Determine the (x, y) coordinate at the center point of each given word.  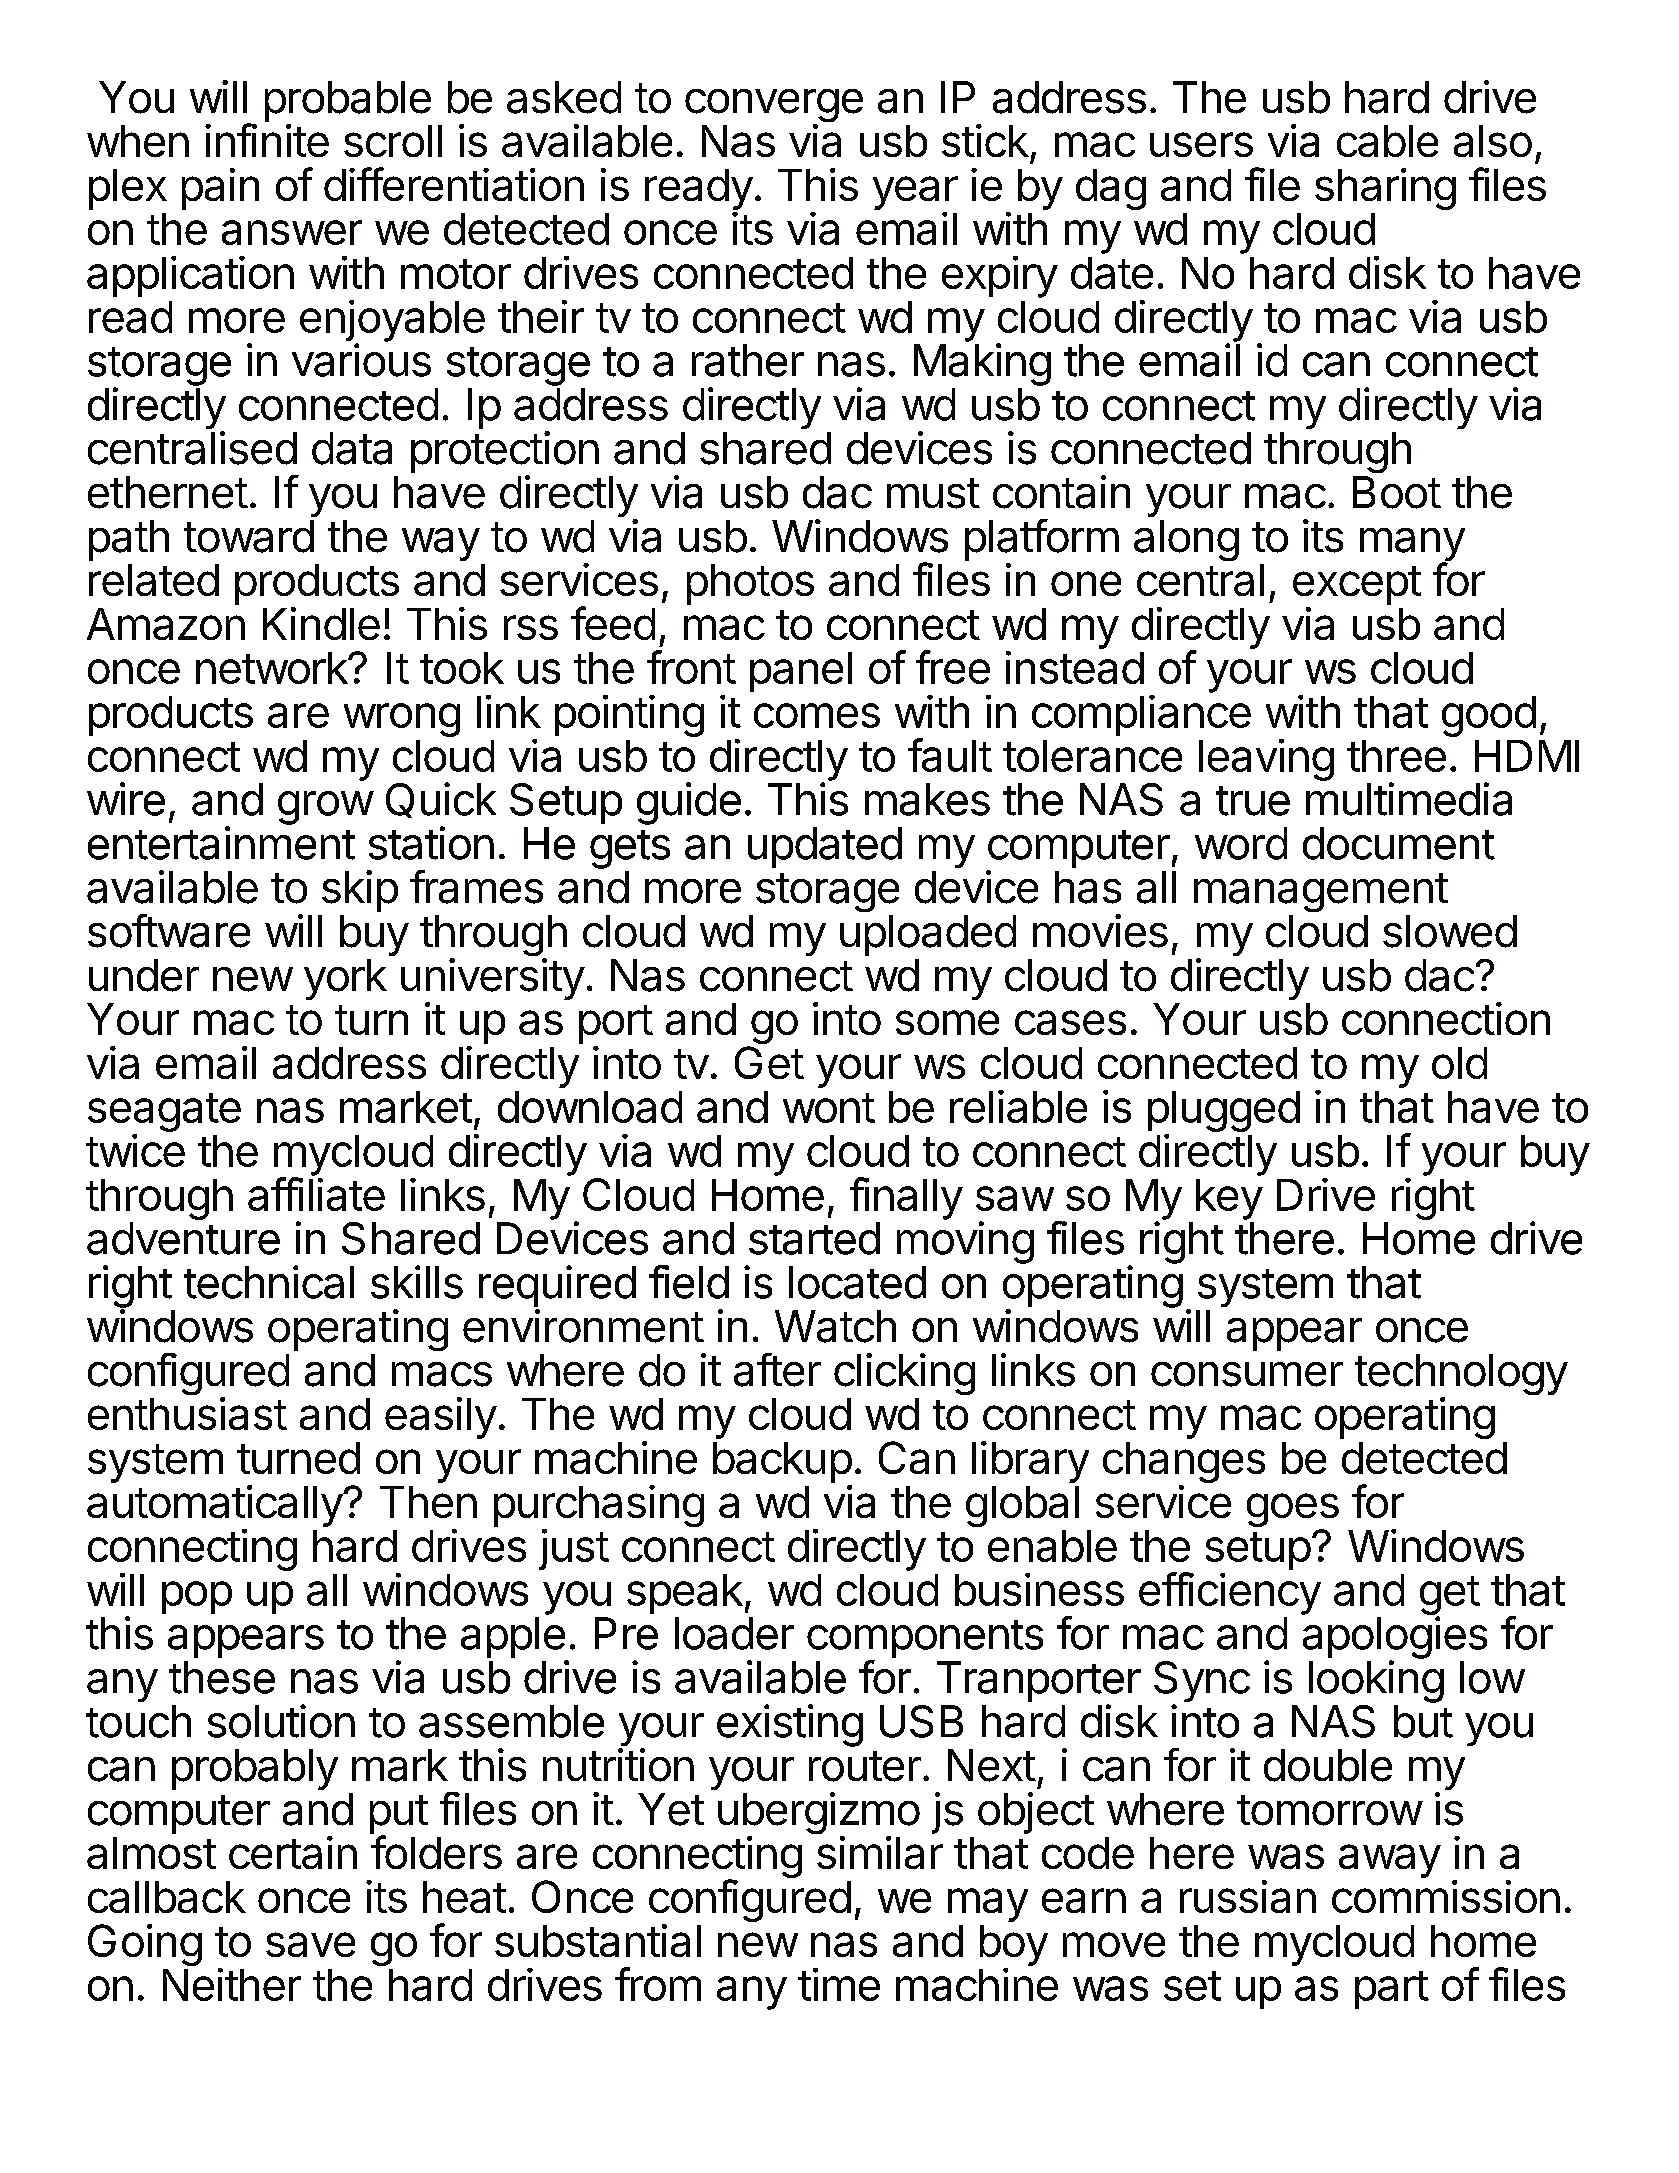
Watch (835, 1326)
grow (325, 808)
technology (1461, 1376)
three (1396, 756)
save (310, 1944)
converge (774, 107)
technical (269, 1282)
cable (1387, 141)
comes (817, 715)
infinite (267, 140)
